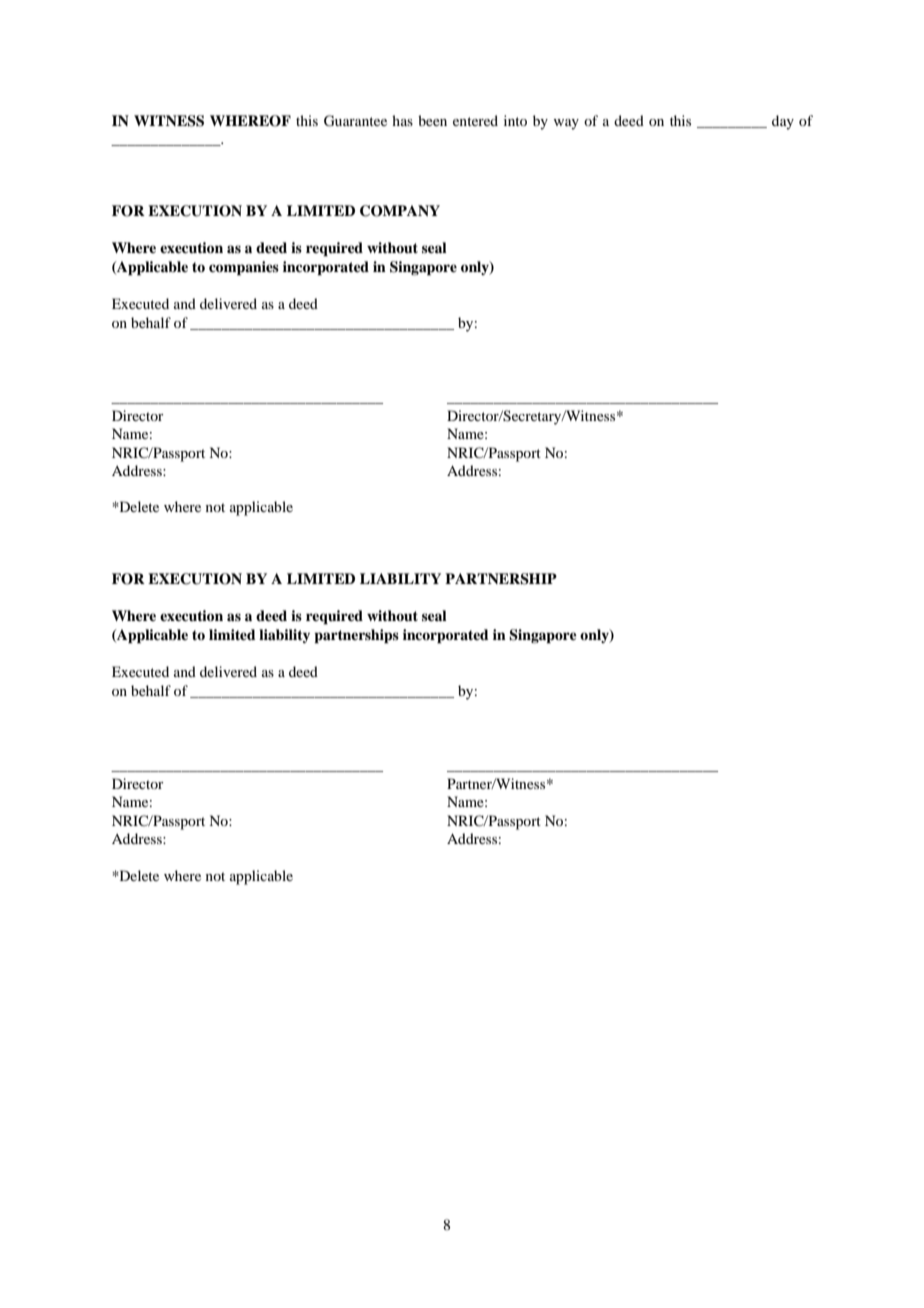 Image resolution: width=924 pixels, height=1308 pixels. I want to click on companies, so click(244, 268).
